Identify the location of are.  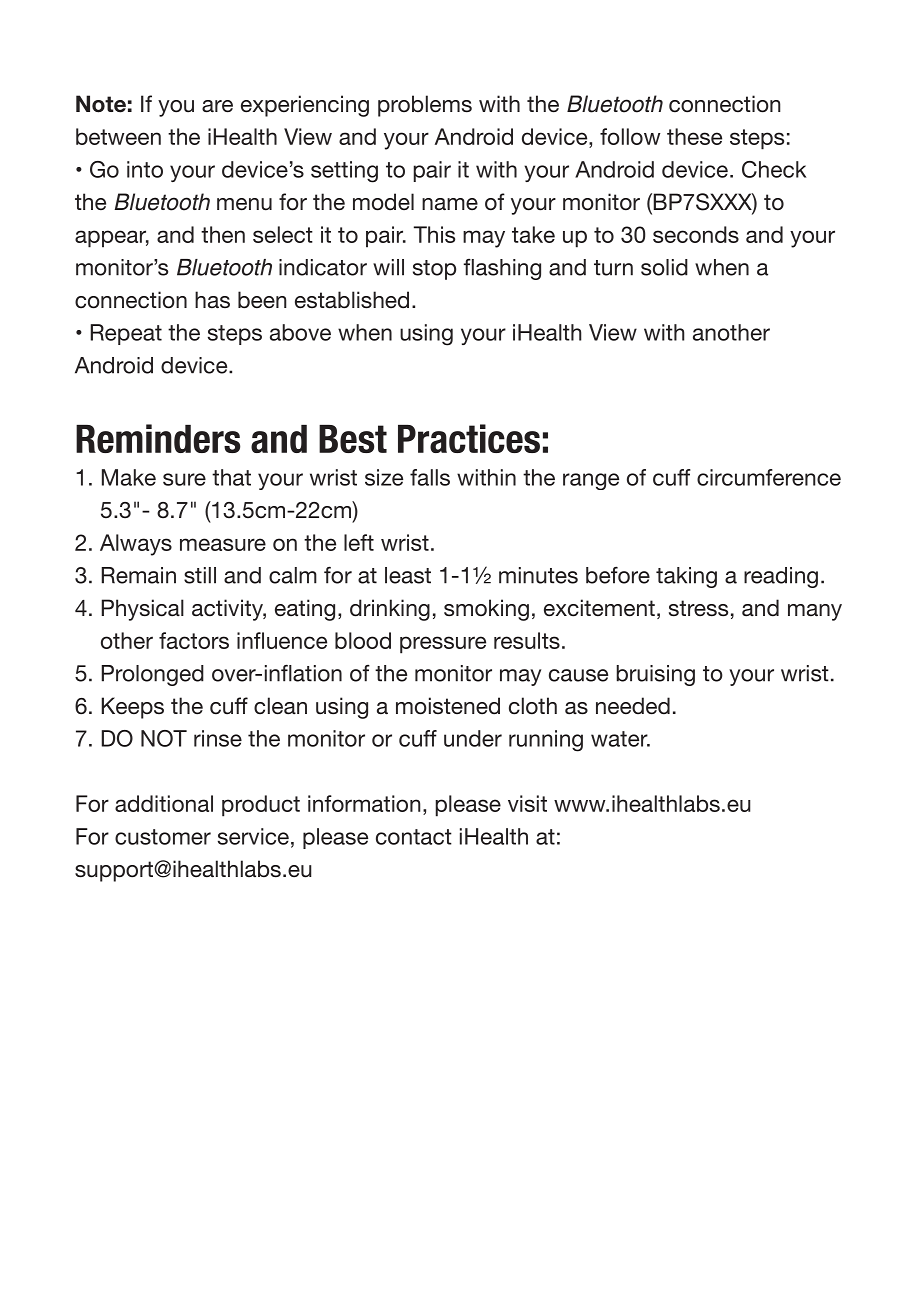
(217, 106).
